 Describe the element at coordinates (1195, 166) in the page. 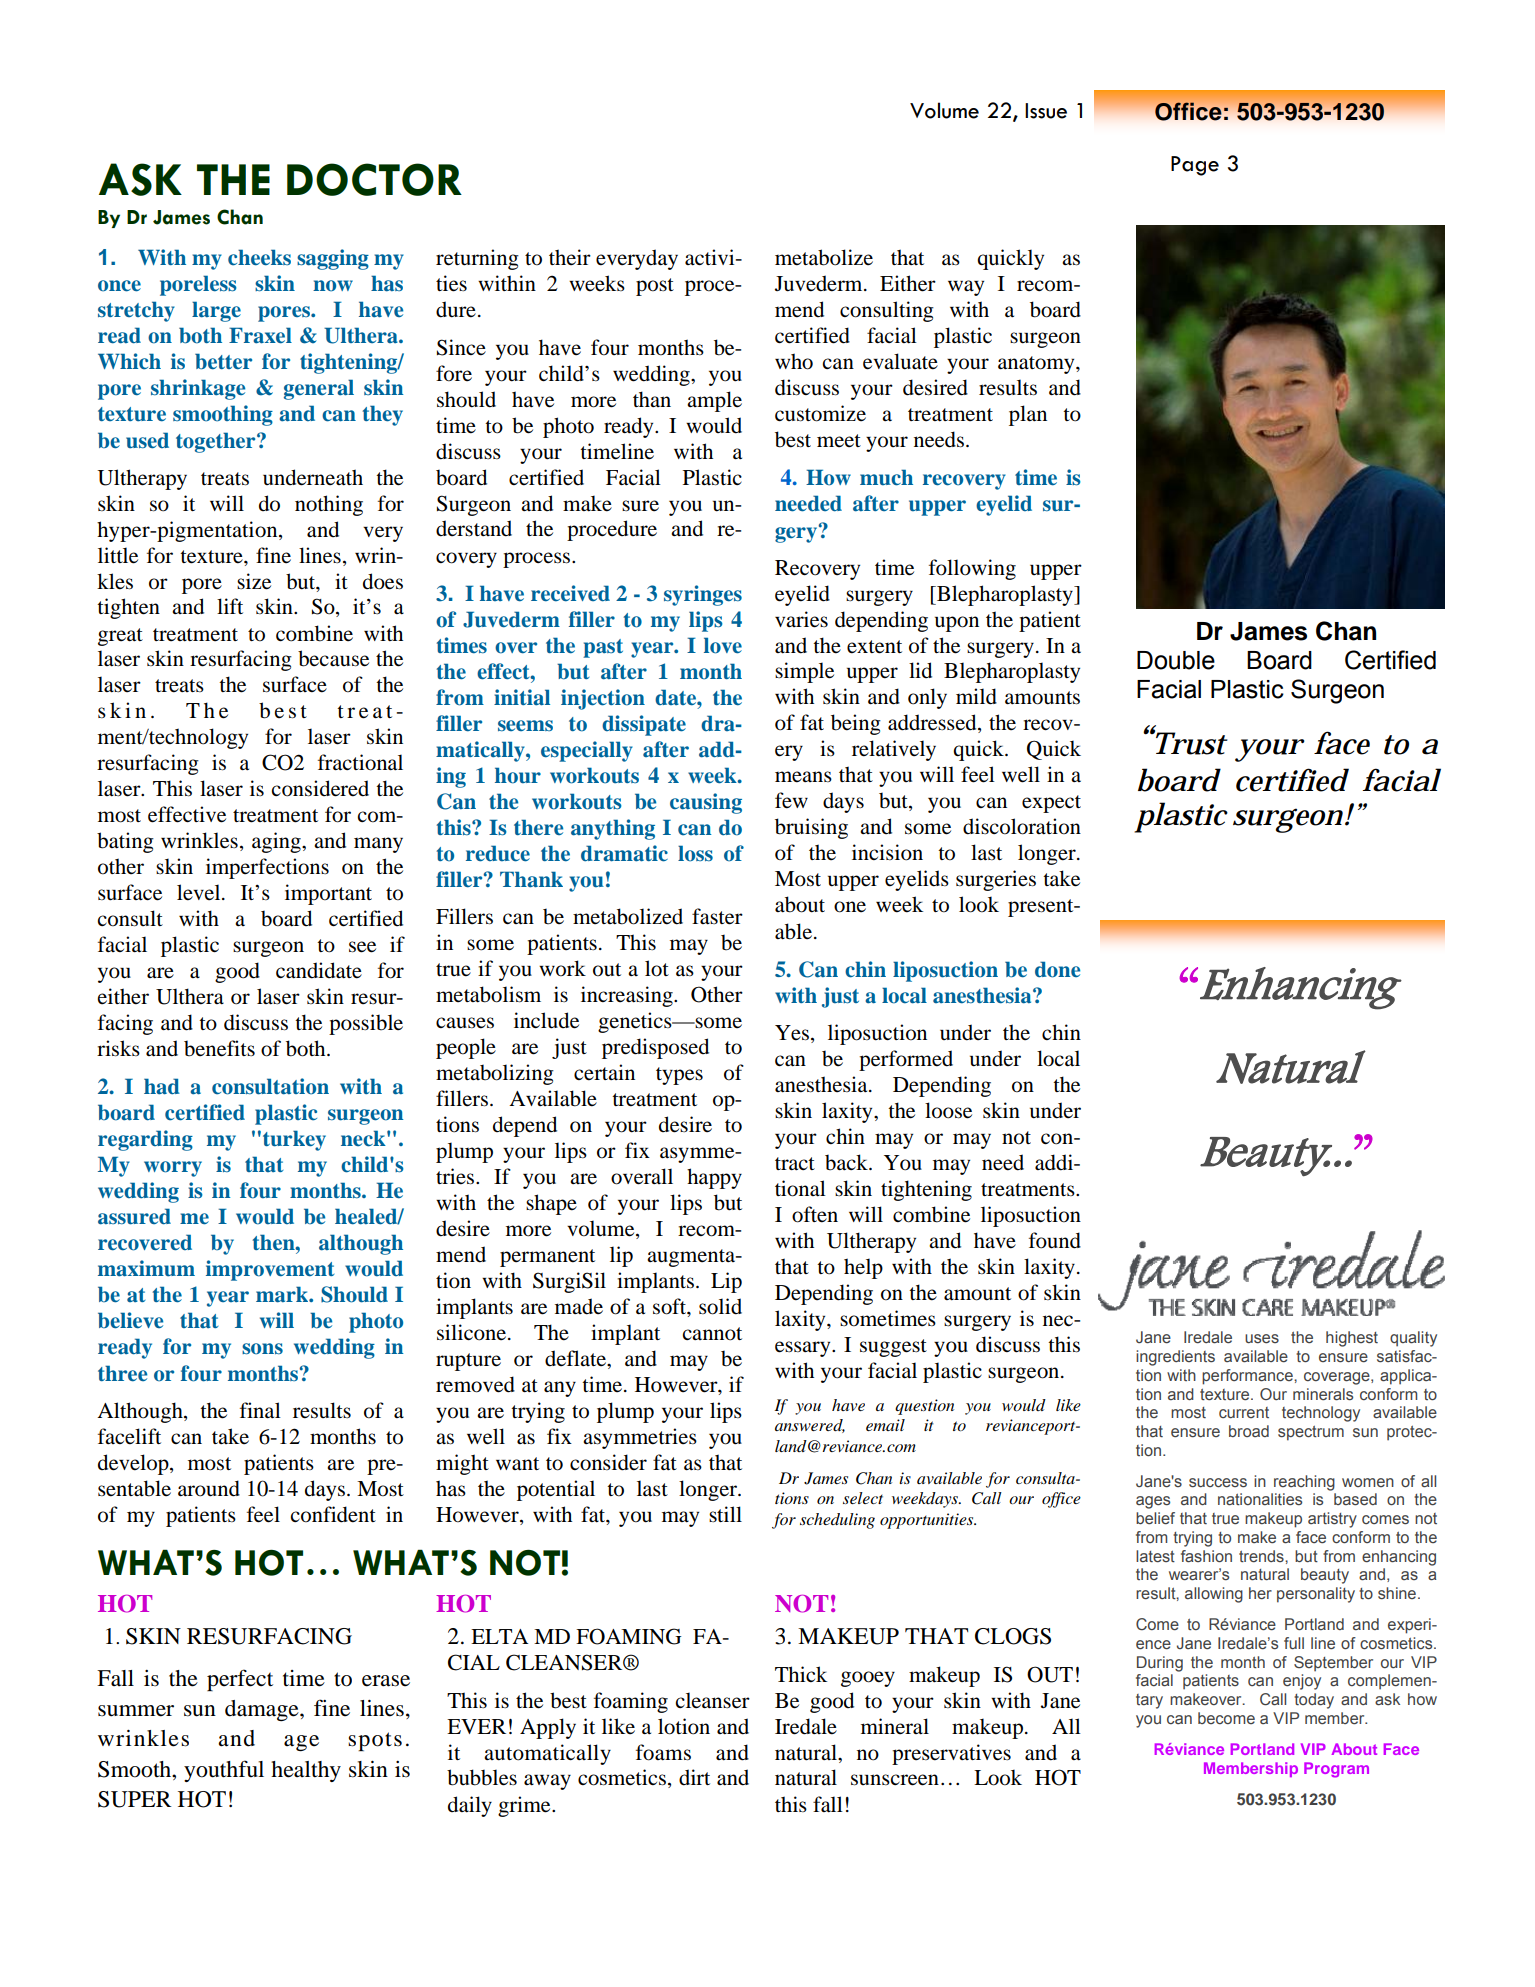

I see `Page` at that location.
